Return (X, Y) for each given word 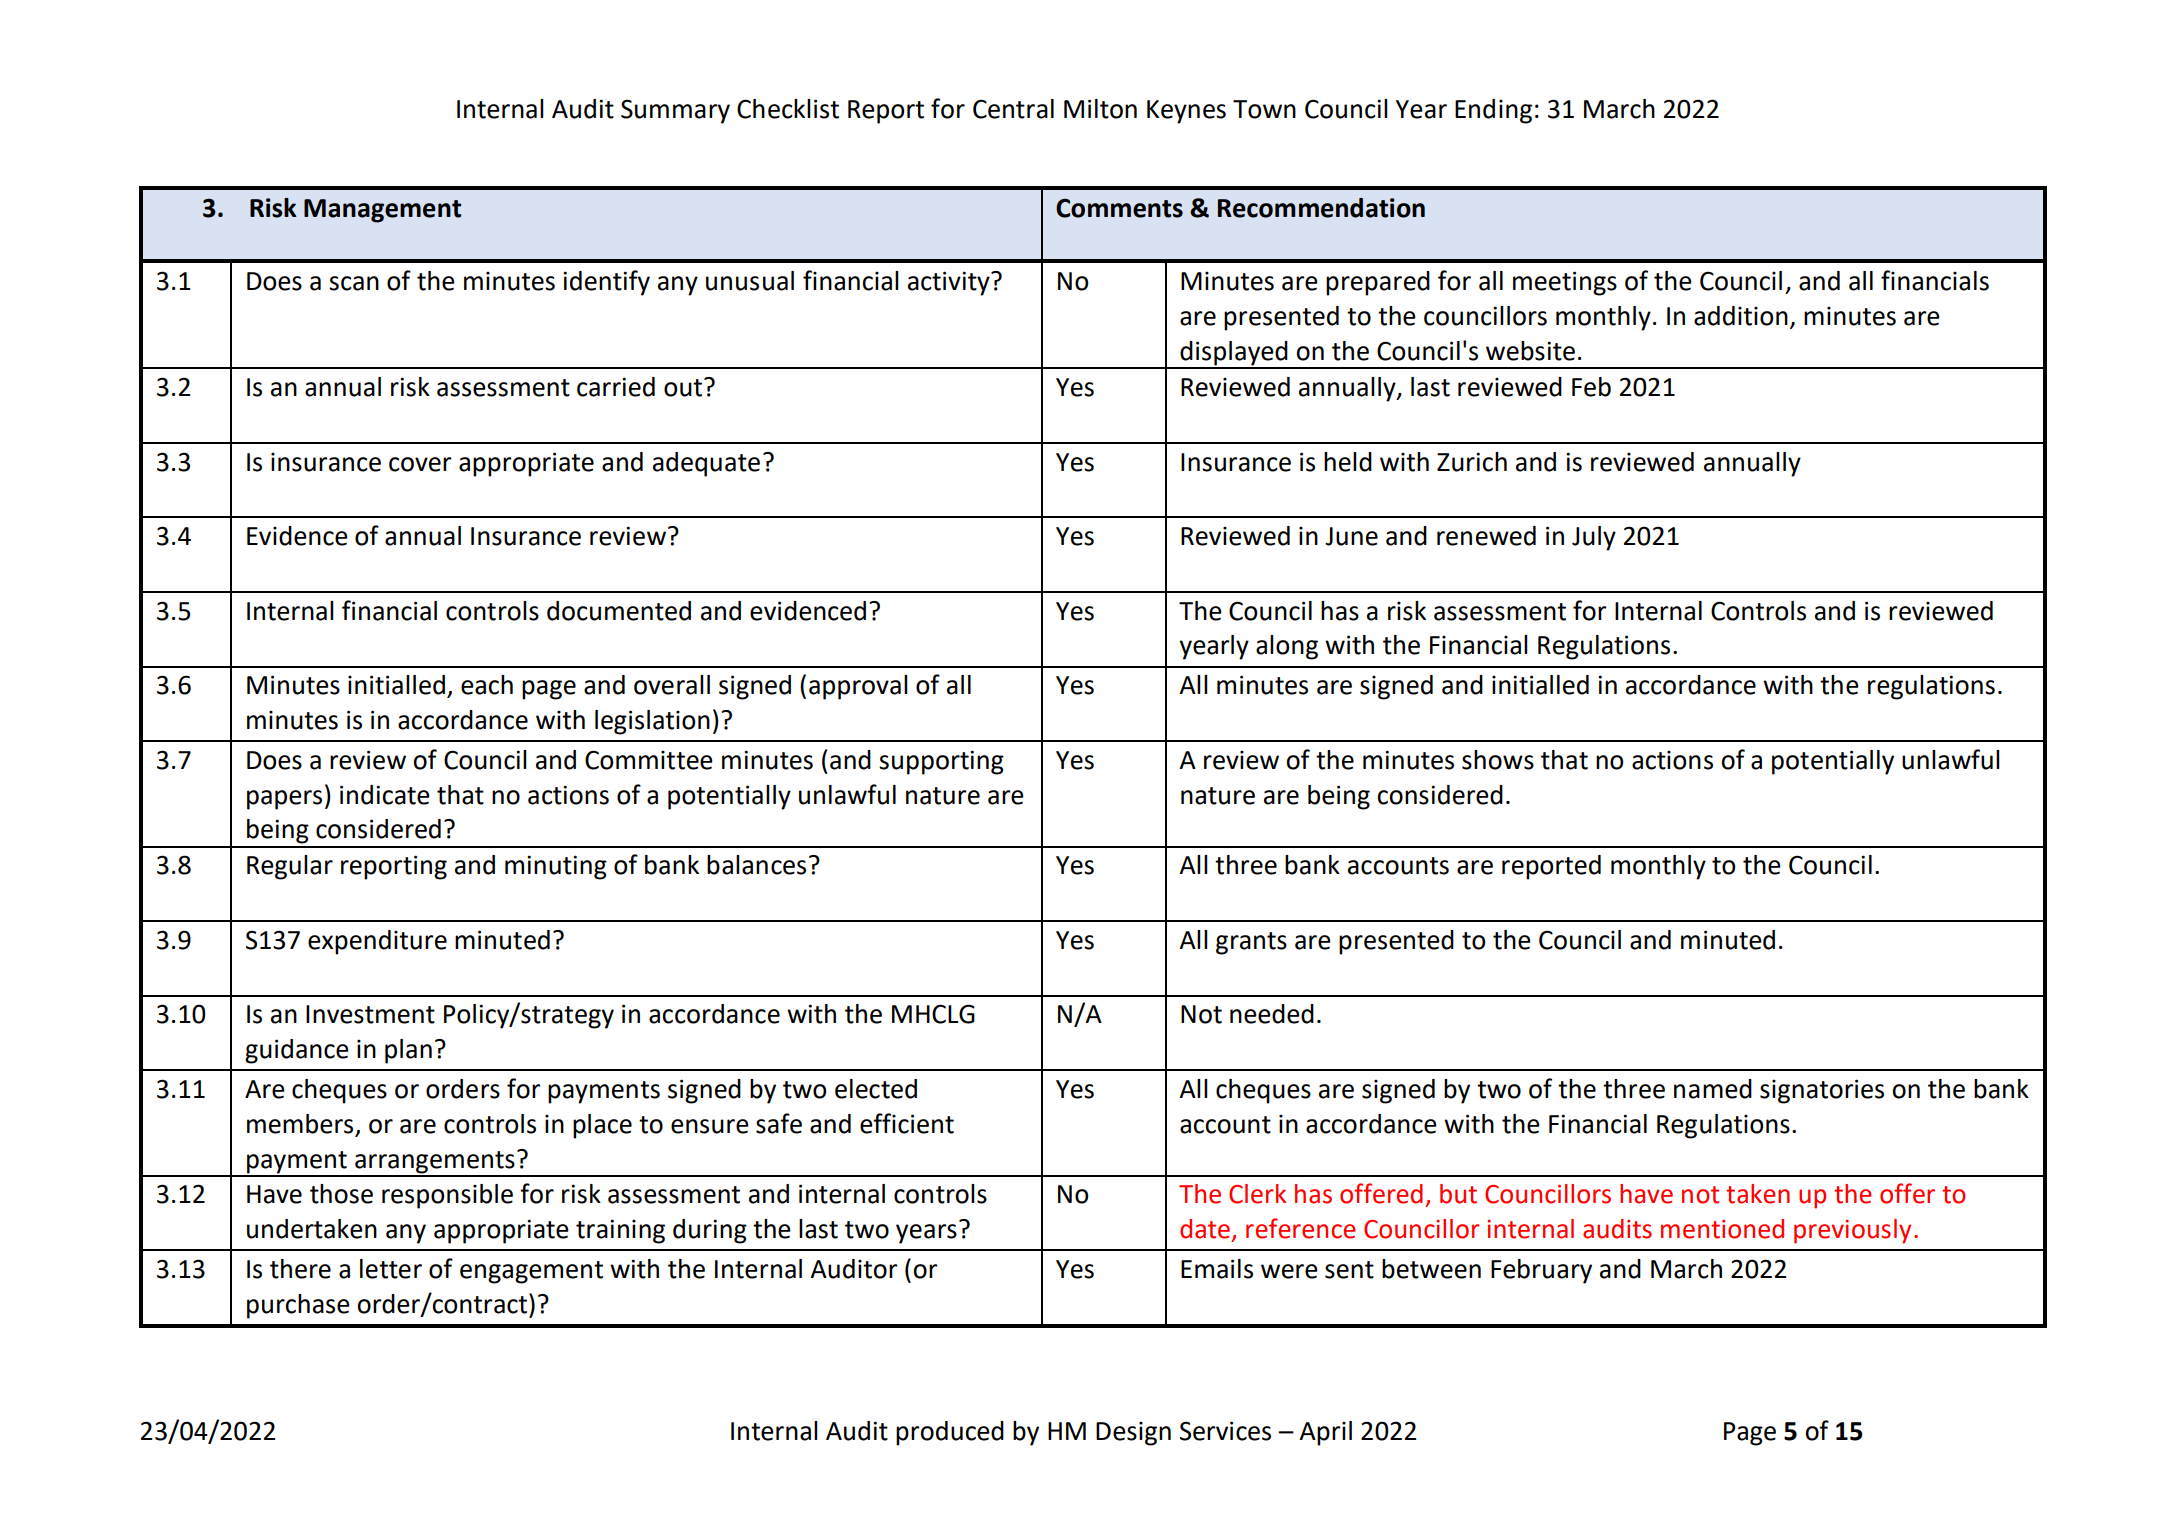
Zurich (1472, 462)
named (1713, 1089)
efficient (907, 1123)
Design (1133, 1434)
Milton (1100, 109)
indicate (385, 795)
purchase (298, 1306)
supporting (941, 762)
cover (420, 464)
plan (408, 1051)
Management (382, 211)
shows (1498, 760)
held (1348, 462)
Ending (1493, 111)
